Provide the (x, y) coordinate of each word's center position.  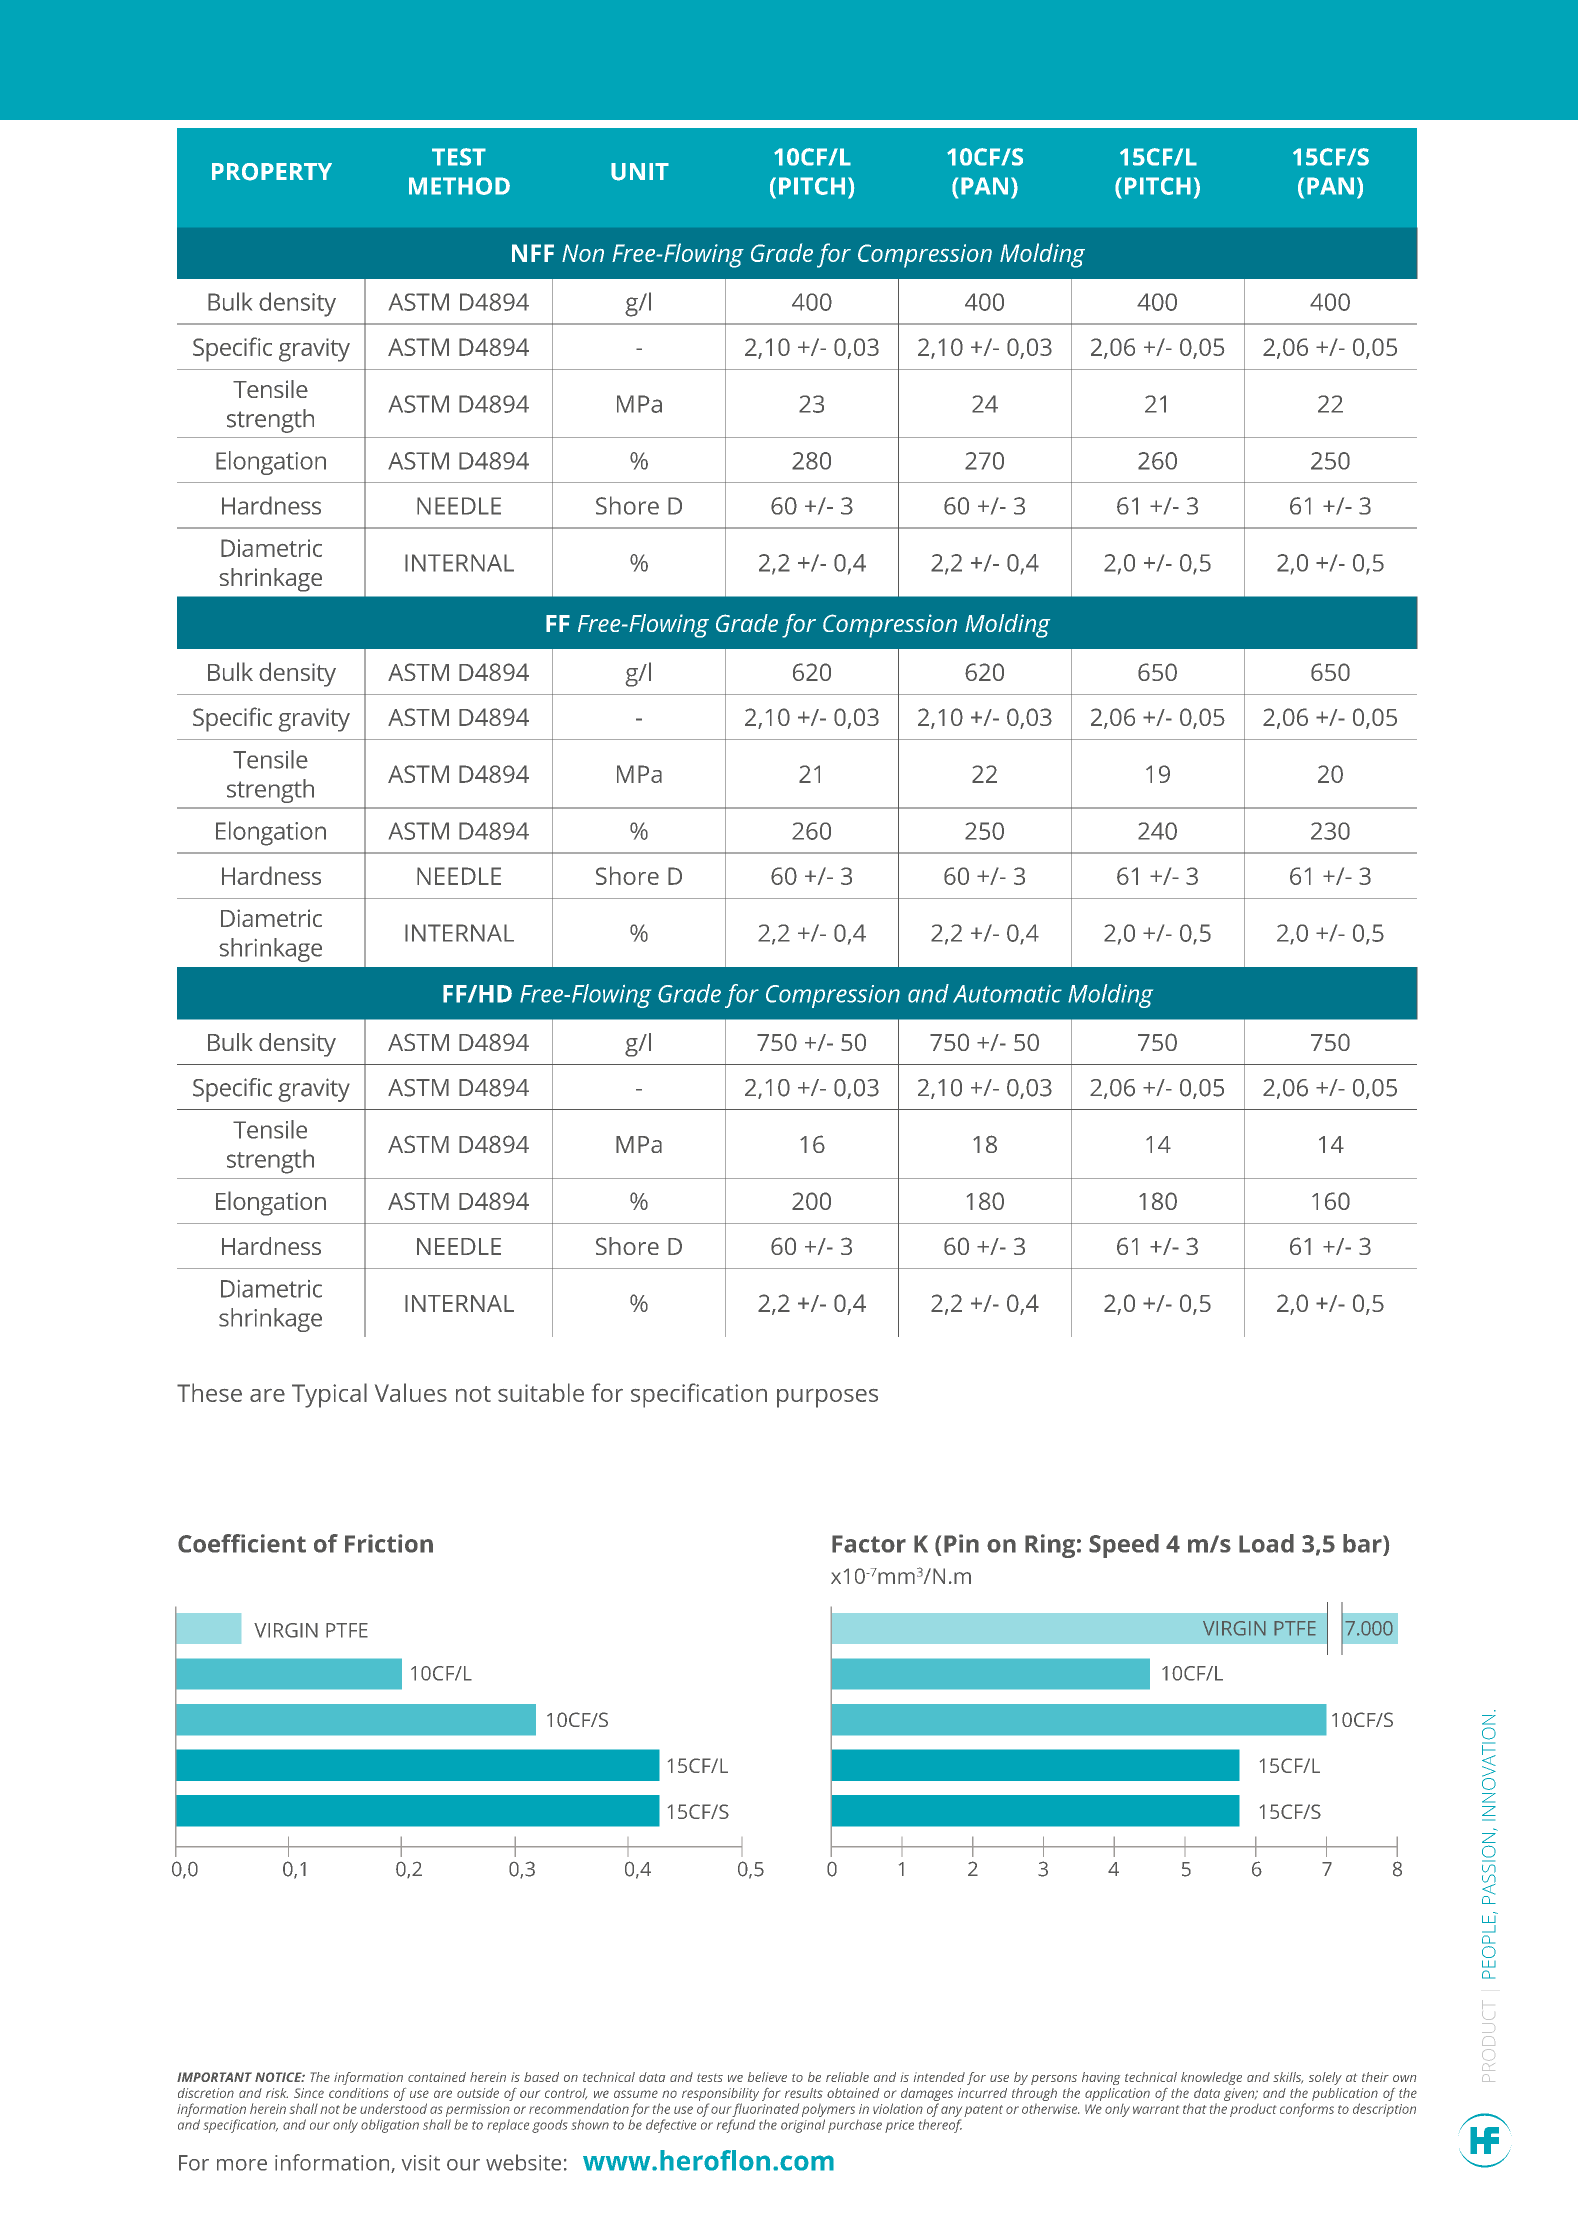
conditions (359, 2093)
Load (1266, 1543)
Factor (869, 1544)
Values (411, 1392)
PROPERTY (272, 172)
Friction (389, 1543)
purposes (827, 1398)
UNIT (640, 172)
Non (583, 253)
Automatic (1007, 994)
